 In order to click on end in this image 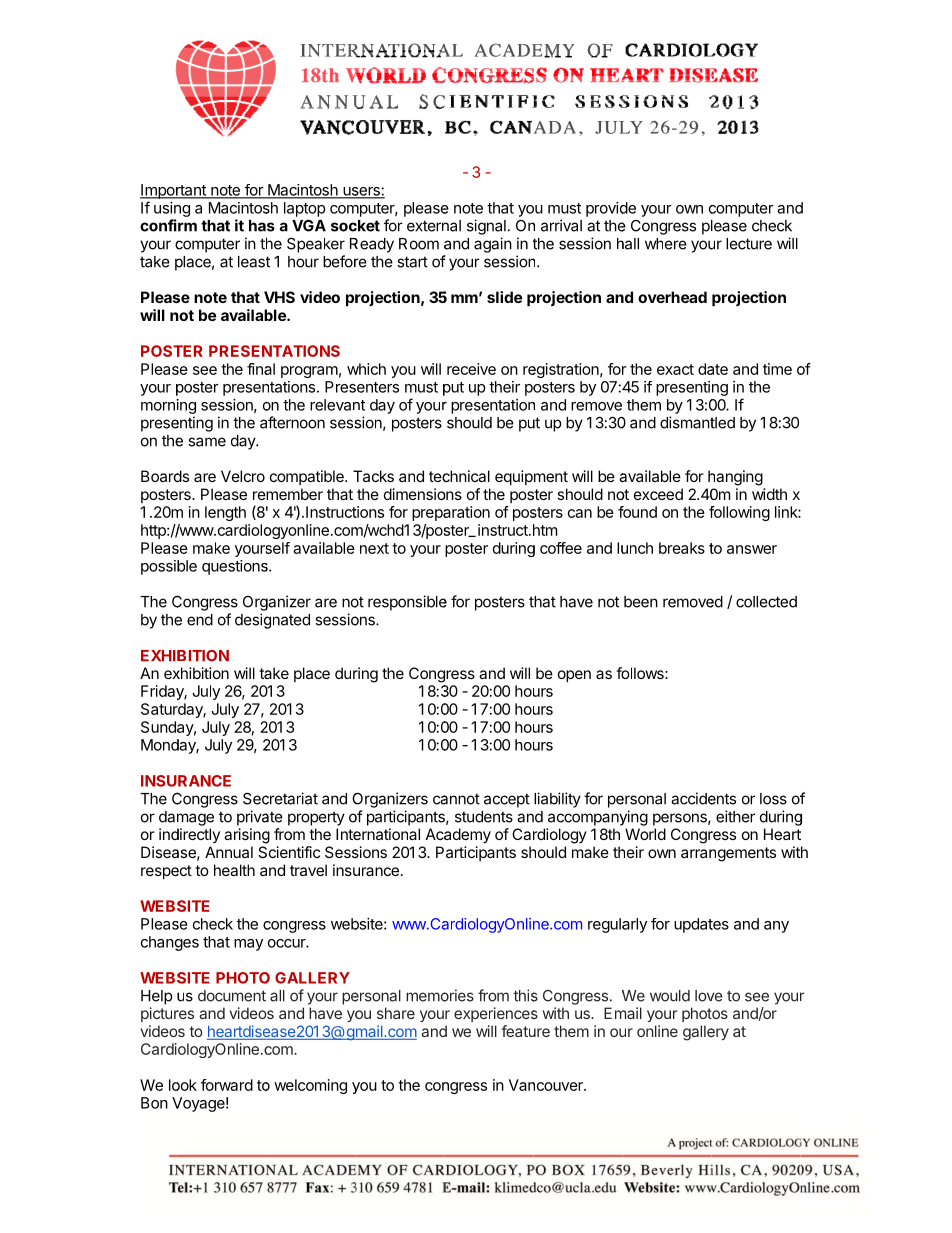, I will do `click(200, 620)`.
